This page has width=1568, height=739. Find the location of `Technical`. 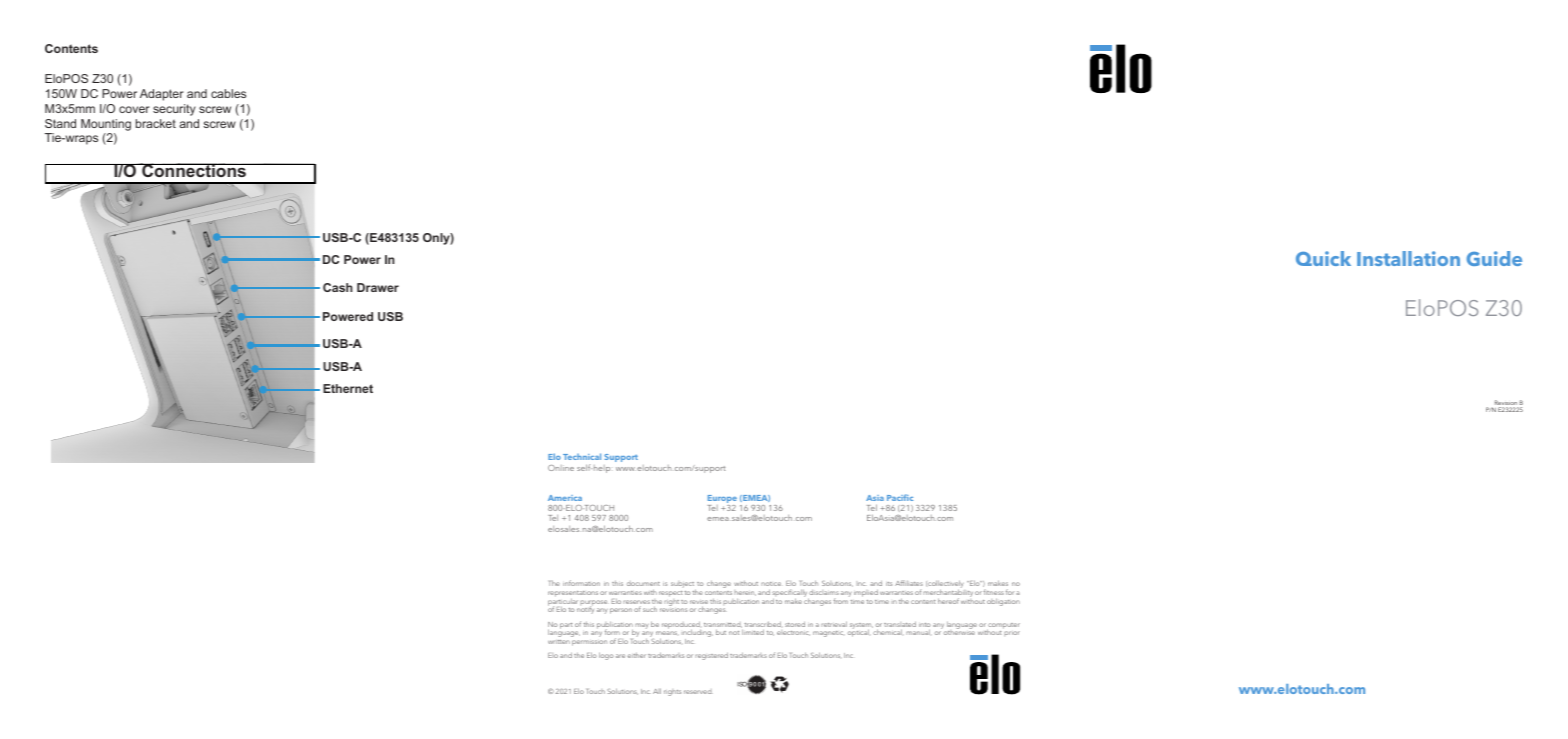

Technical is located at coordinates (582, 456).
